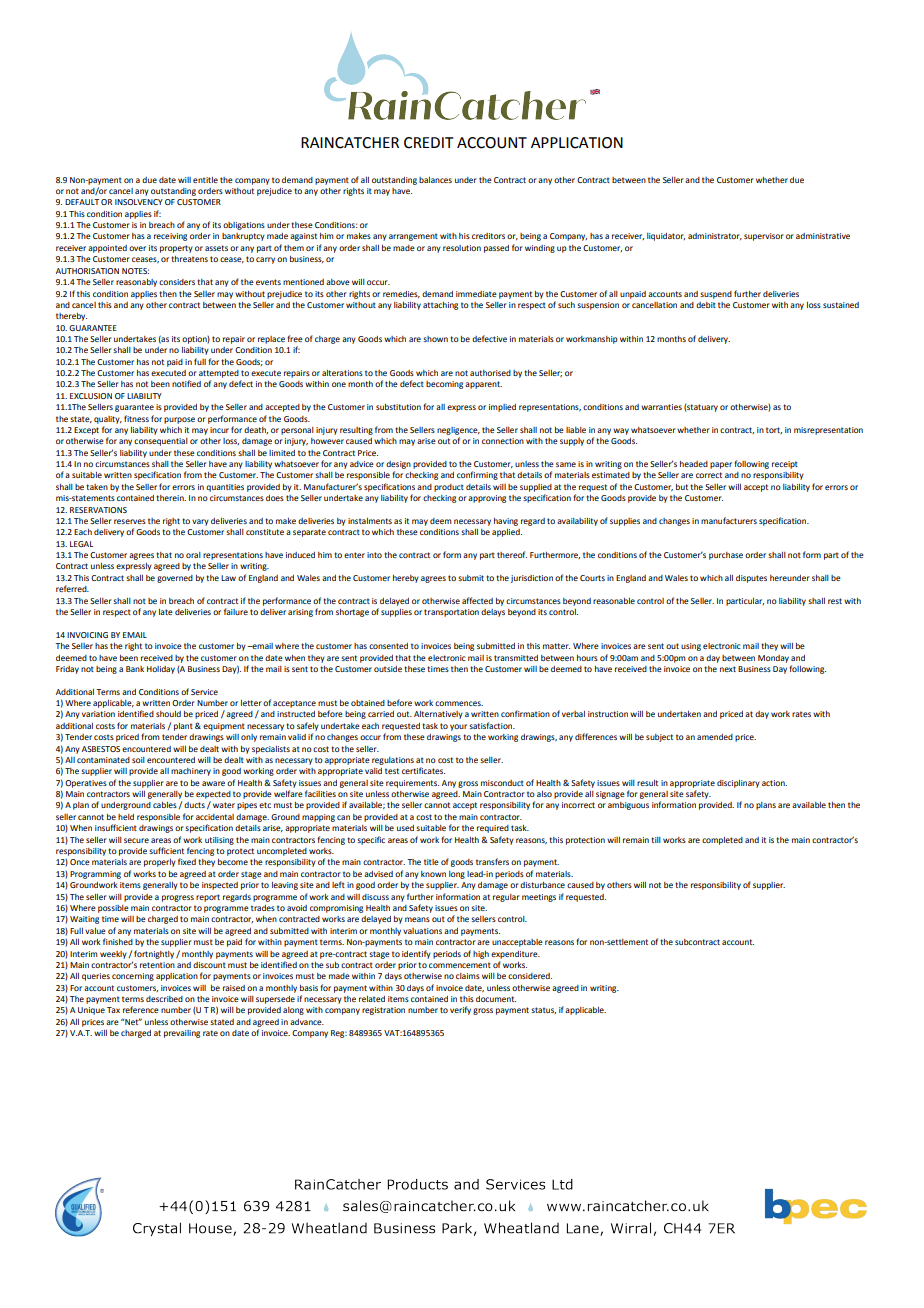 Image resolution: width=924 pixels, height=1308 pixels. What do you see at coordinates (435, 180) in the page?
I see `balances` at bounding box center [435, 180].
